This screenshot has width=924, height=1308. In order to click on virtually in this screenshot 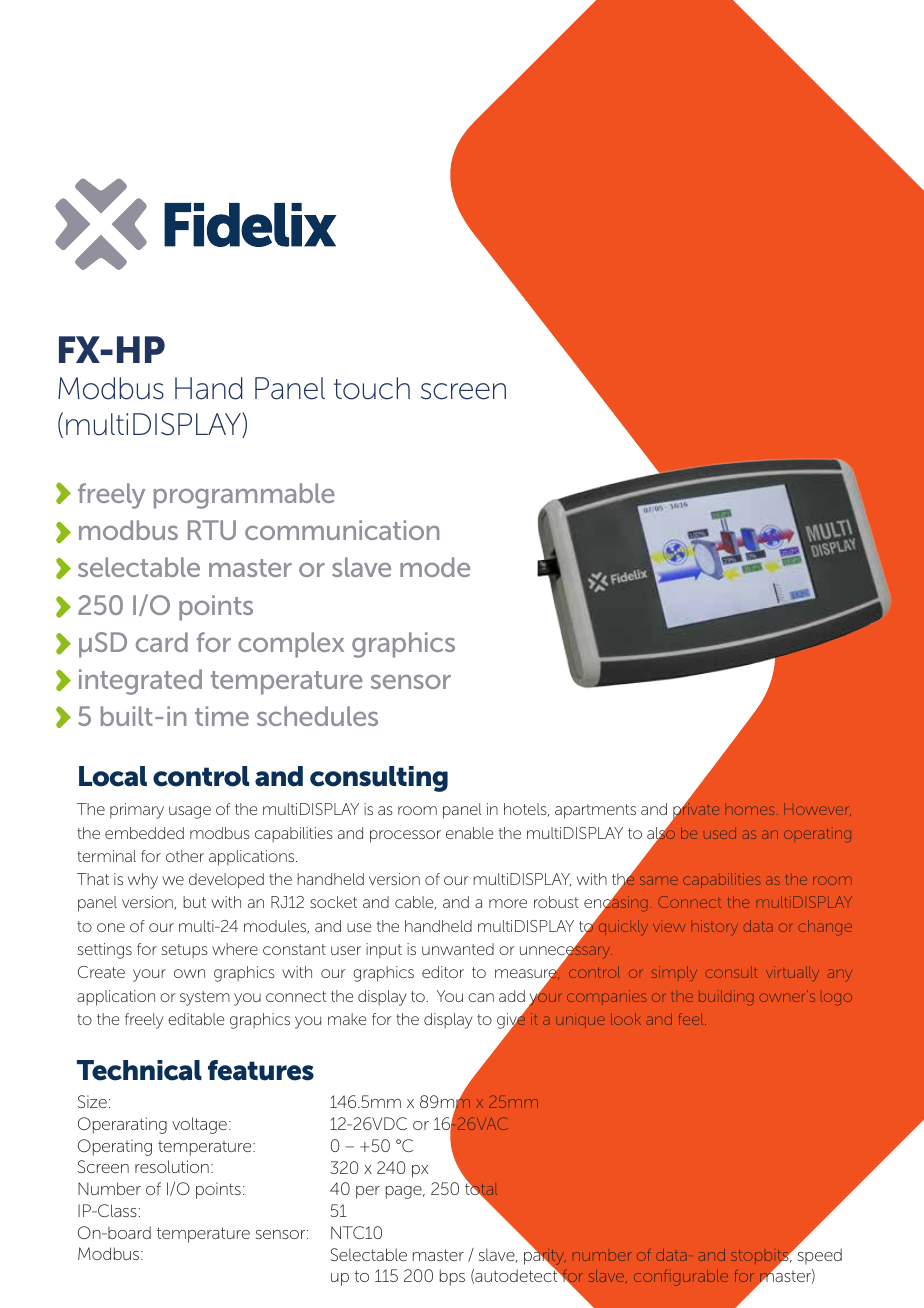, I will do `click(792, 973)`.
